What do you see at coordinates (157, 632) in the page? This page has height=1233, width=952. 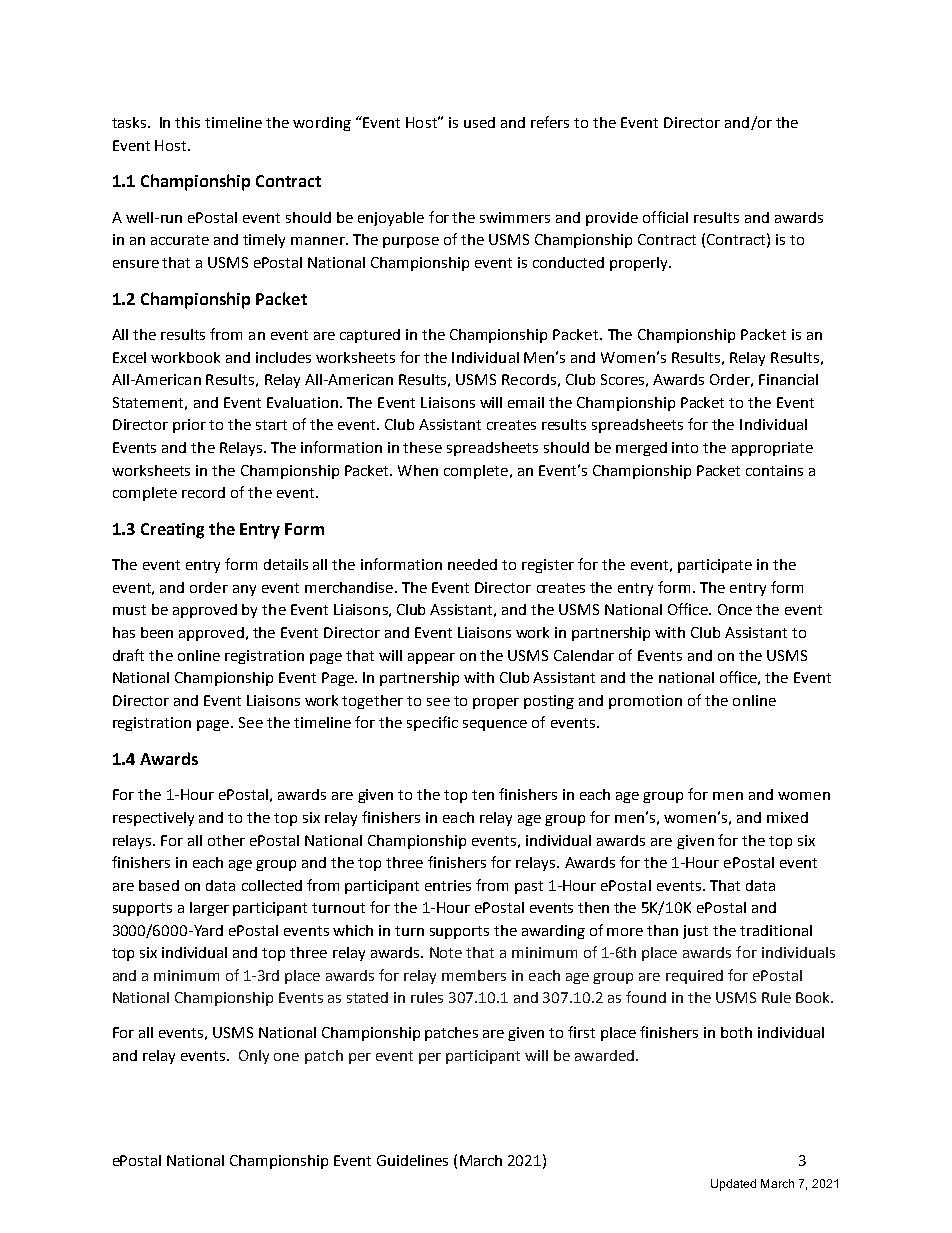 I see `been` at bounding box center [157, 632].
